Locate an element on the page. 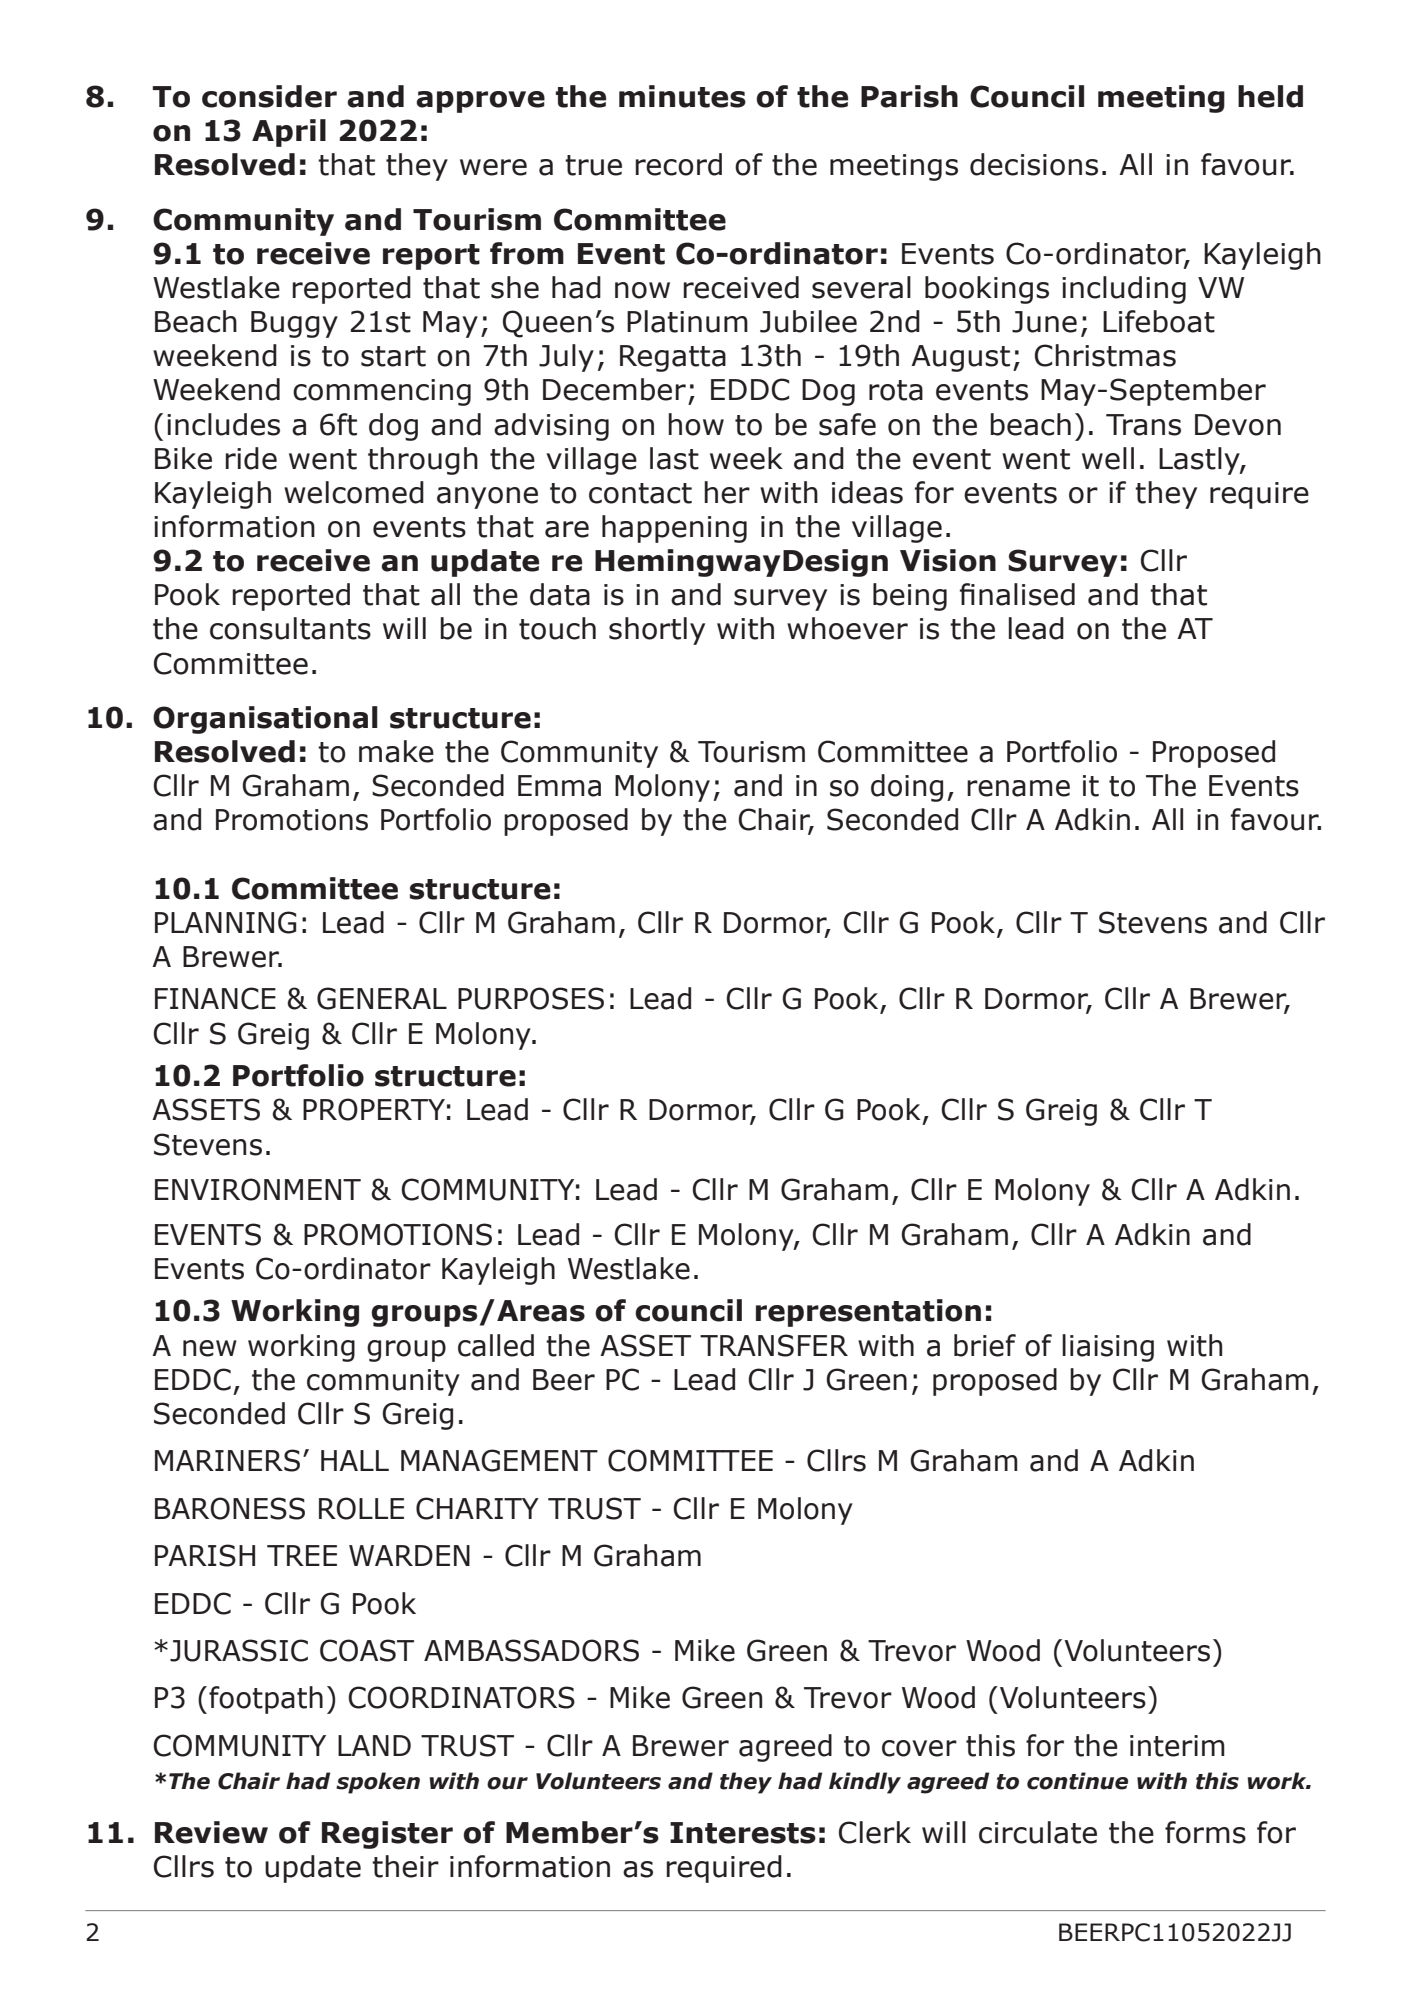 This image has height=1996, width=1411. brief is located at coordinates (985, 1345).
